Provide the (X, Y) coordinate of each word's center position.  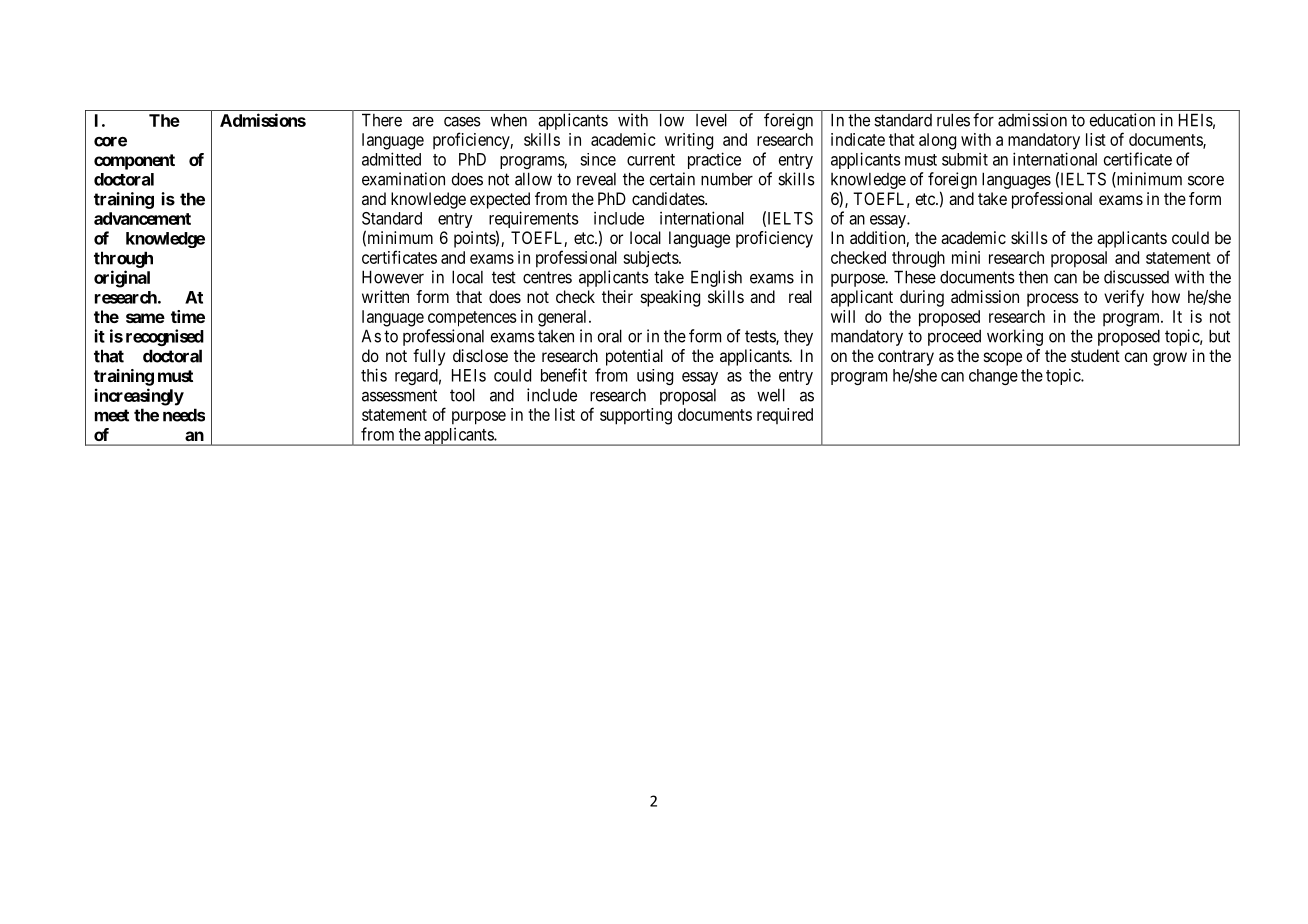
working (1015, 337)
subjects (651, 259)
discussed (1136, 277)
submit (965, 159)
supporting (636, 416)
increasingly (139, 397)
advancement (142, 218)
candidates (669, 198)
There (382, 120)
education (1122, 120)
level (711, 120)
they (798, 337)
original (122, 279)
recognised (165, 337)
